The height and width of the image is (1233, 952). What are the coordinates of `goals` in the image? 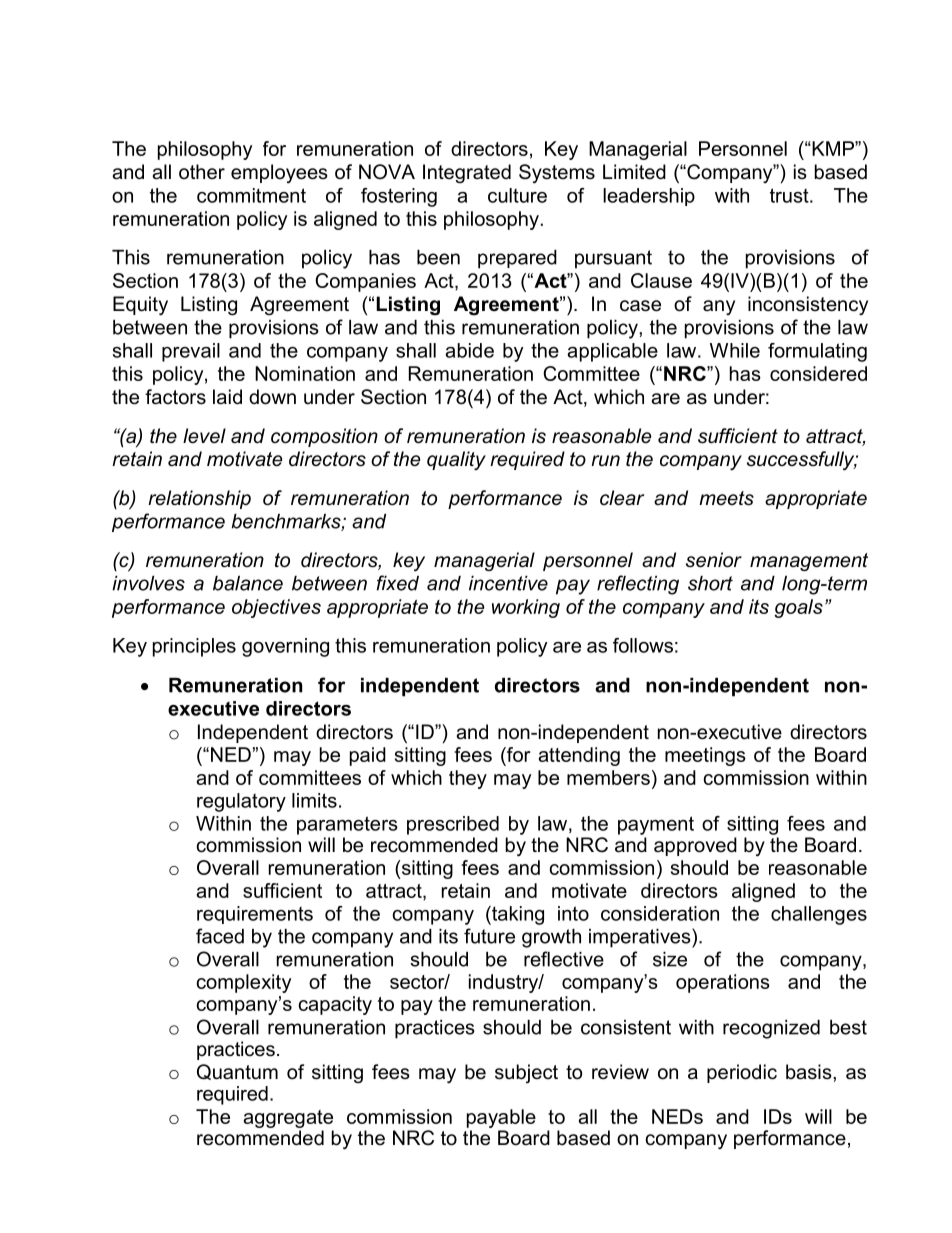 It's located at (799, 608).
